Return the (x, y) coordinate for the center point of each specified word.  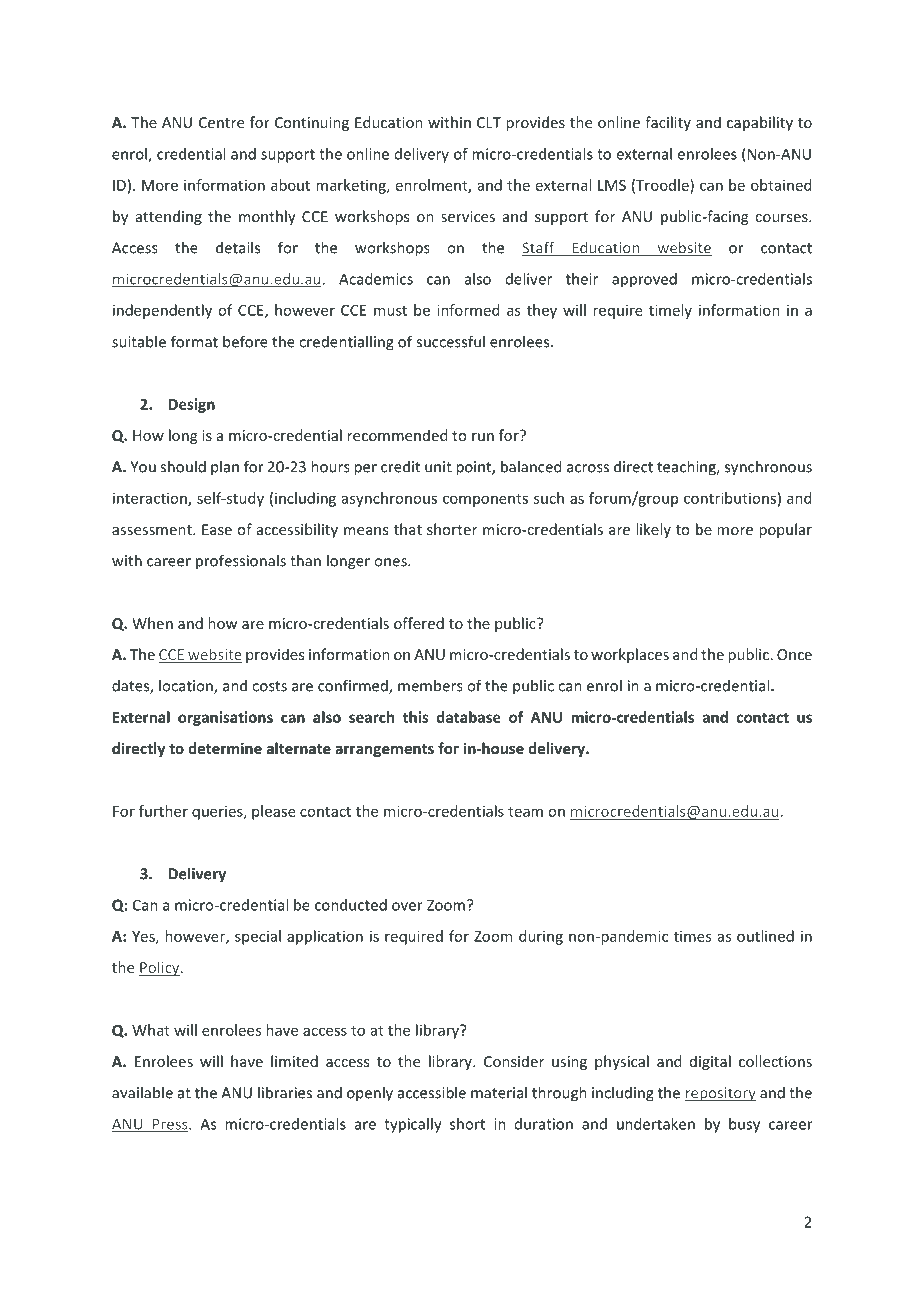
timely (670, 311)
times (692, 936)
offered (419, 623)
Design (192, 405)
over (407, 906)
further (163, 811)
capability (760, 123)
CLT (489, 122)
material (499, 1092)
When (152, 623)
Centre (221, 122)
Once (794, 654)
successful (450, 341)
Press (170, 1125)
